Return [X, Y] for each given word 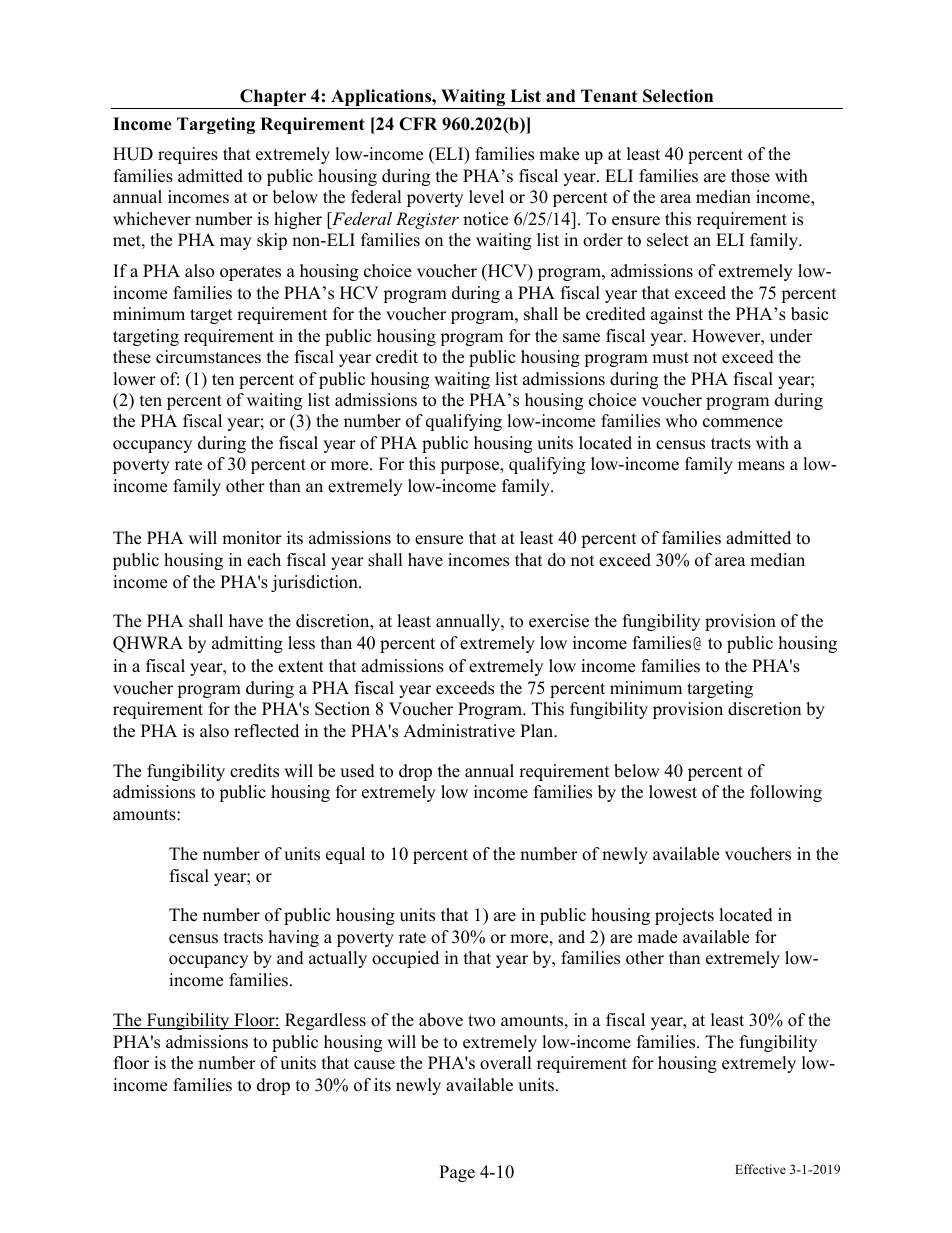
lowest [673, 792]
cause [374, 1065]
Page [457, 1173]
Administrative [459, 731]
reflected [266, 731]
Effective [760, 1169]
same [581, 338]
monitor [252, 538]
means [761, 466]
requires [188, 155]
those [750, 176]
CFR [418, 124]
